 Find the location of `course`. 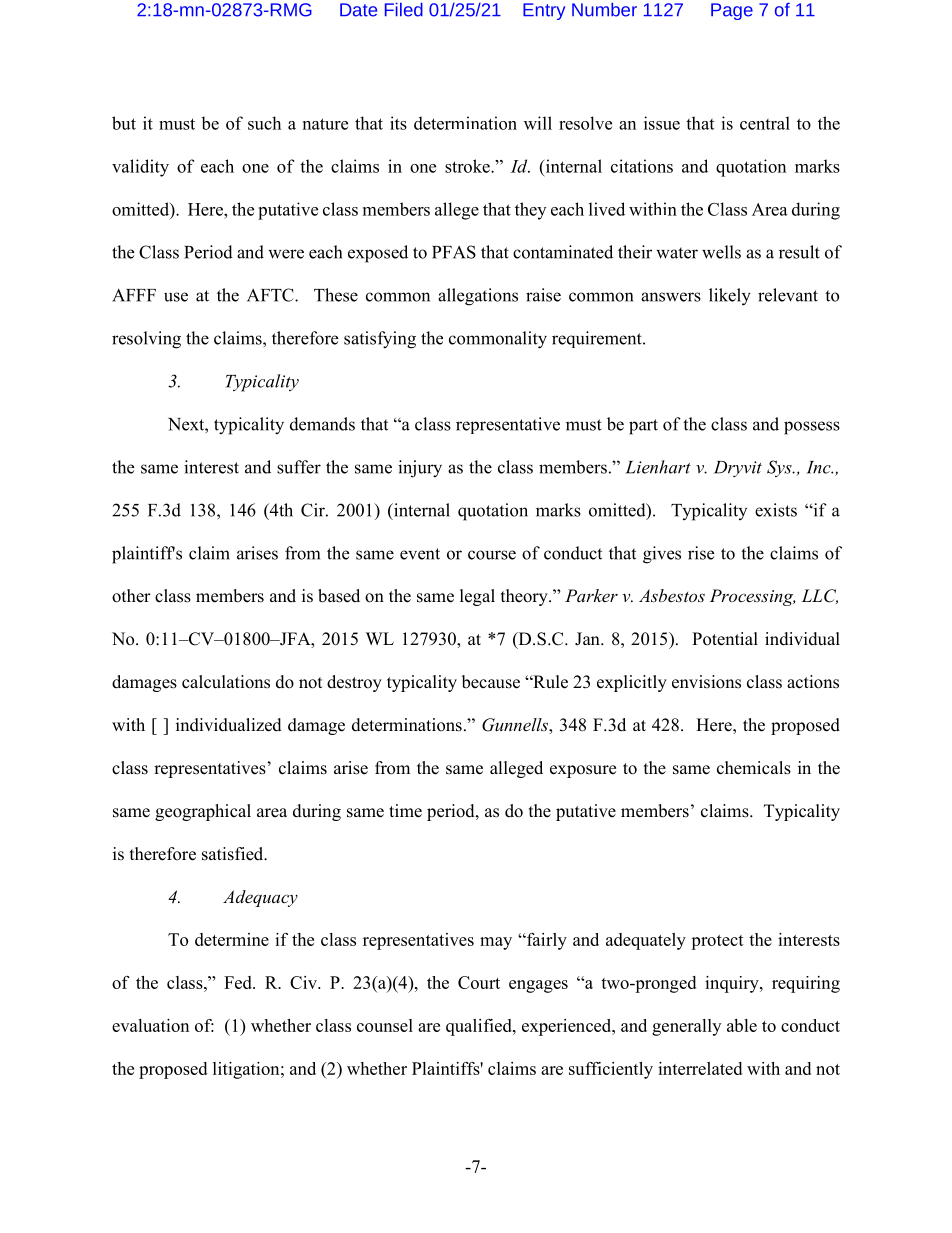

course is located at coordinates (492, 555).
